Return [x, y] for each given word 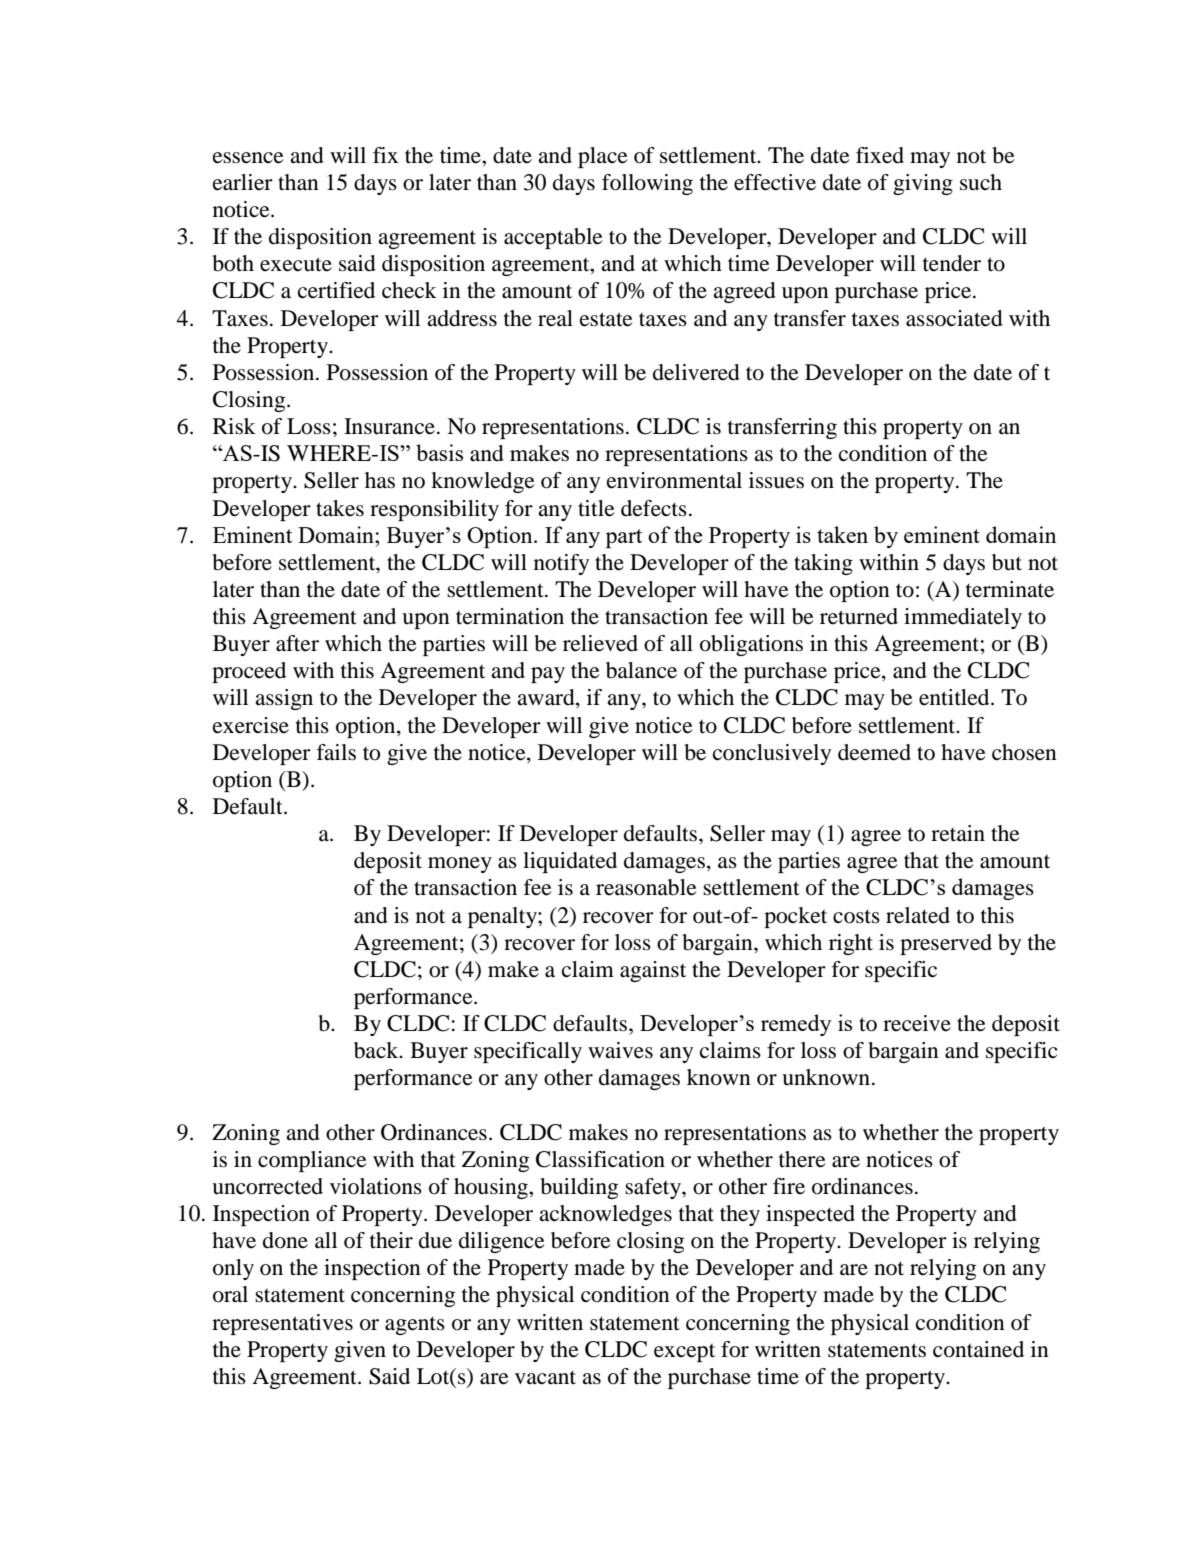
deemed [874, 752]
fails [336, 752]
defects [654, 508]
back [377, 1050]
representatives [282, 1324]
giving [923, 184]
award [547, 698]
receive [917, 1023]
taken [842, 534]
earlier [243, 182]
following [647, 184]
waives [620, 1050]
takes [340, 508]
